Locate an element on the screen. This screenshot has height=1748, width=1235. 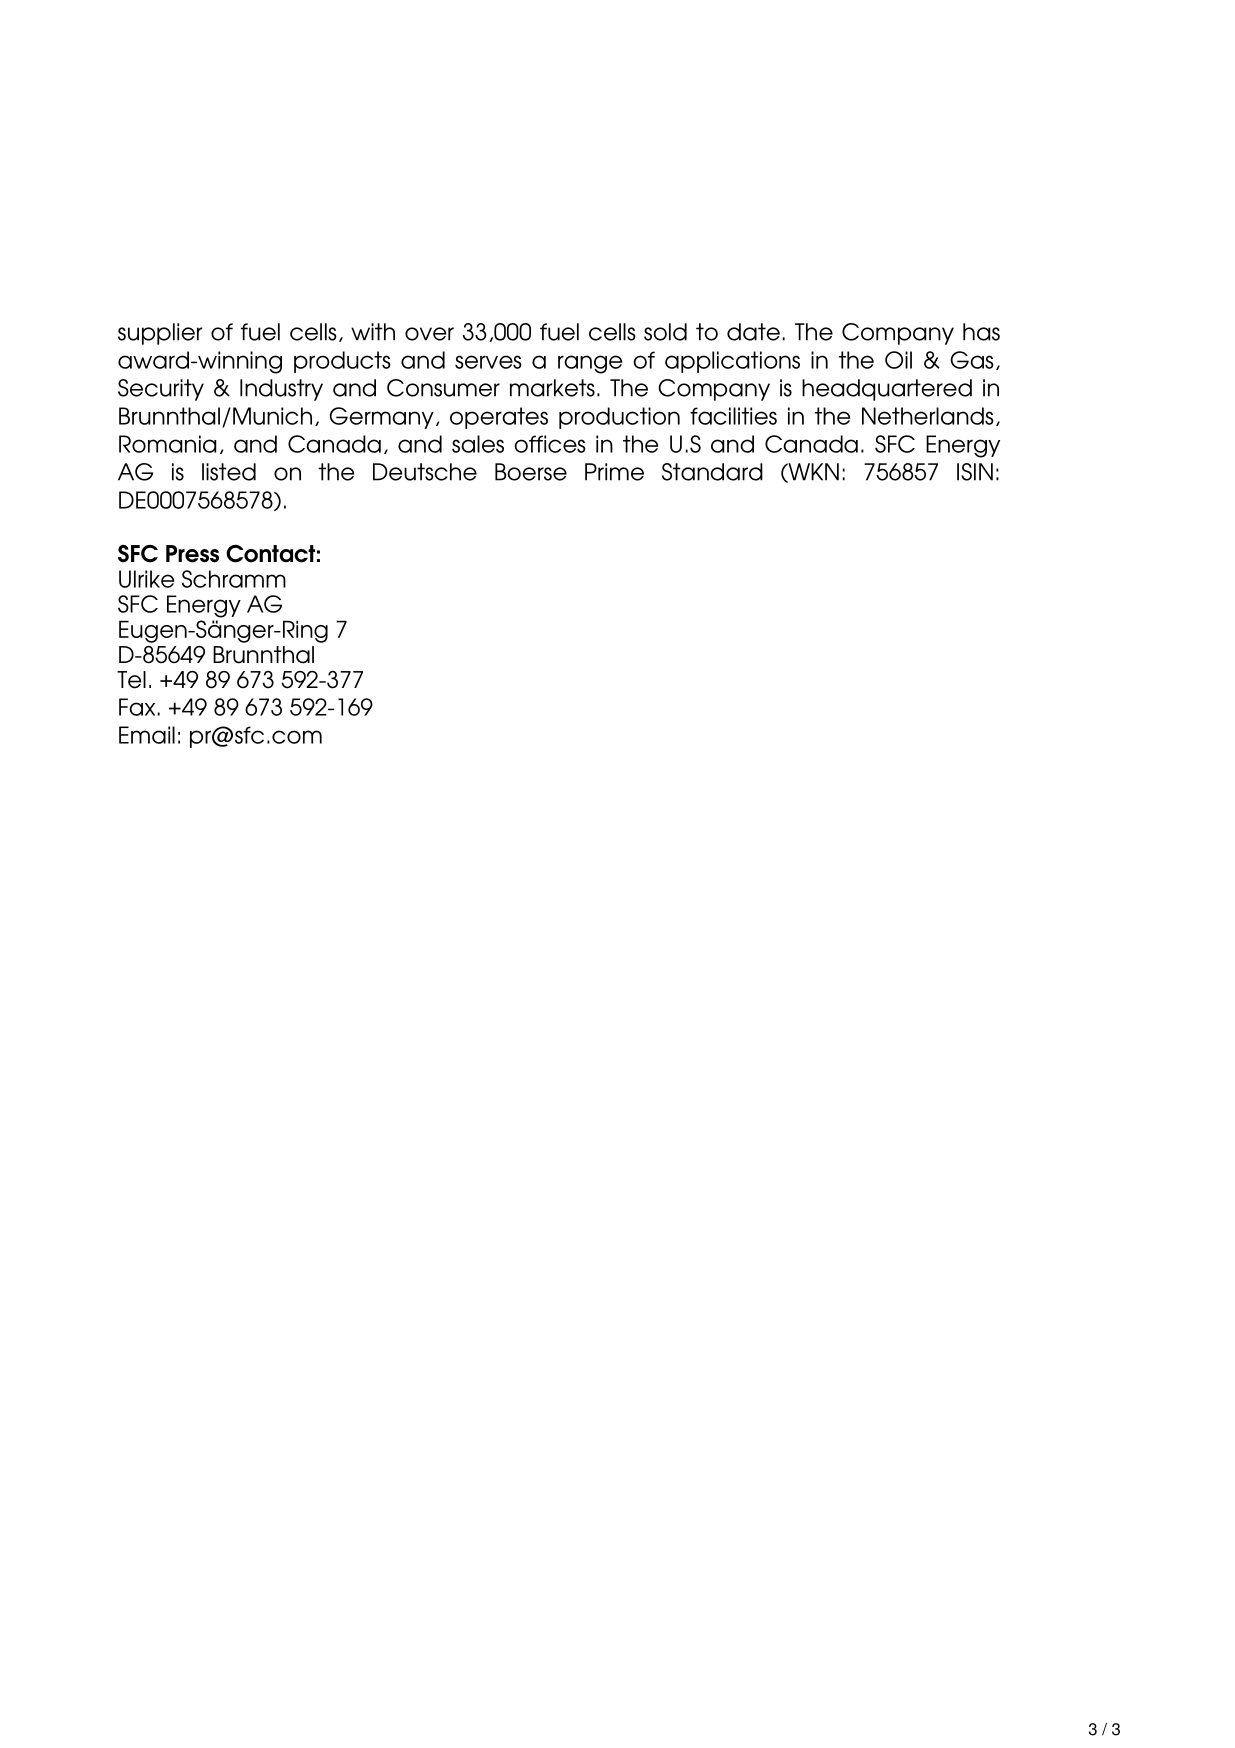
Oil is located at coordinates (898, 360).
